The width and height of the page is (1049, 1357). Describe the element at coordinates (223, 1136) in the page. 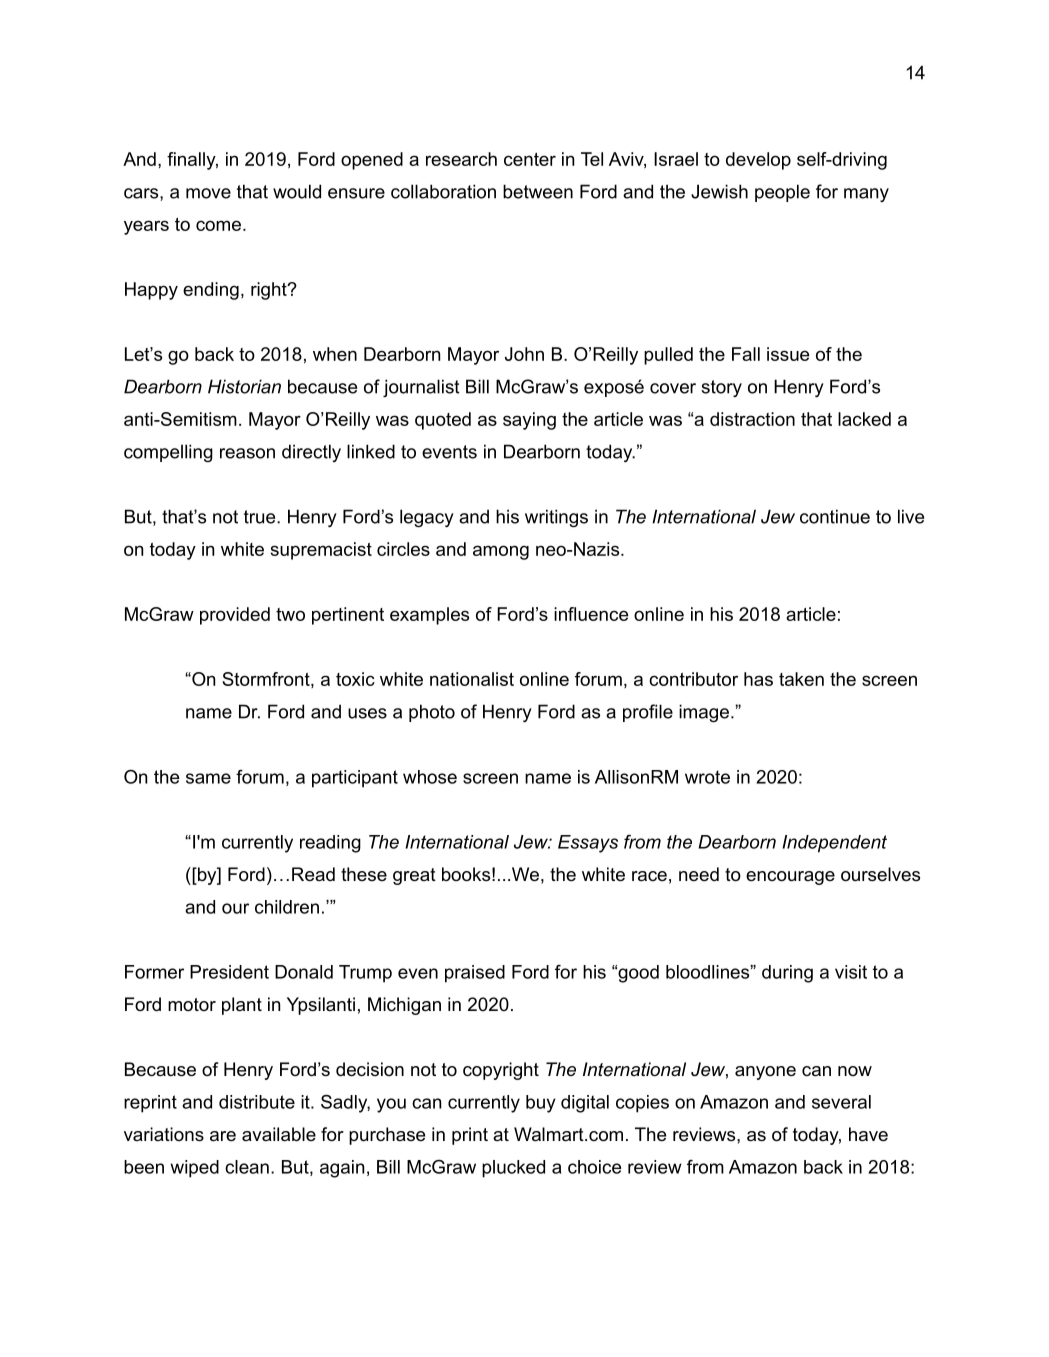

I see `are` at that location.
